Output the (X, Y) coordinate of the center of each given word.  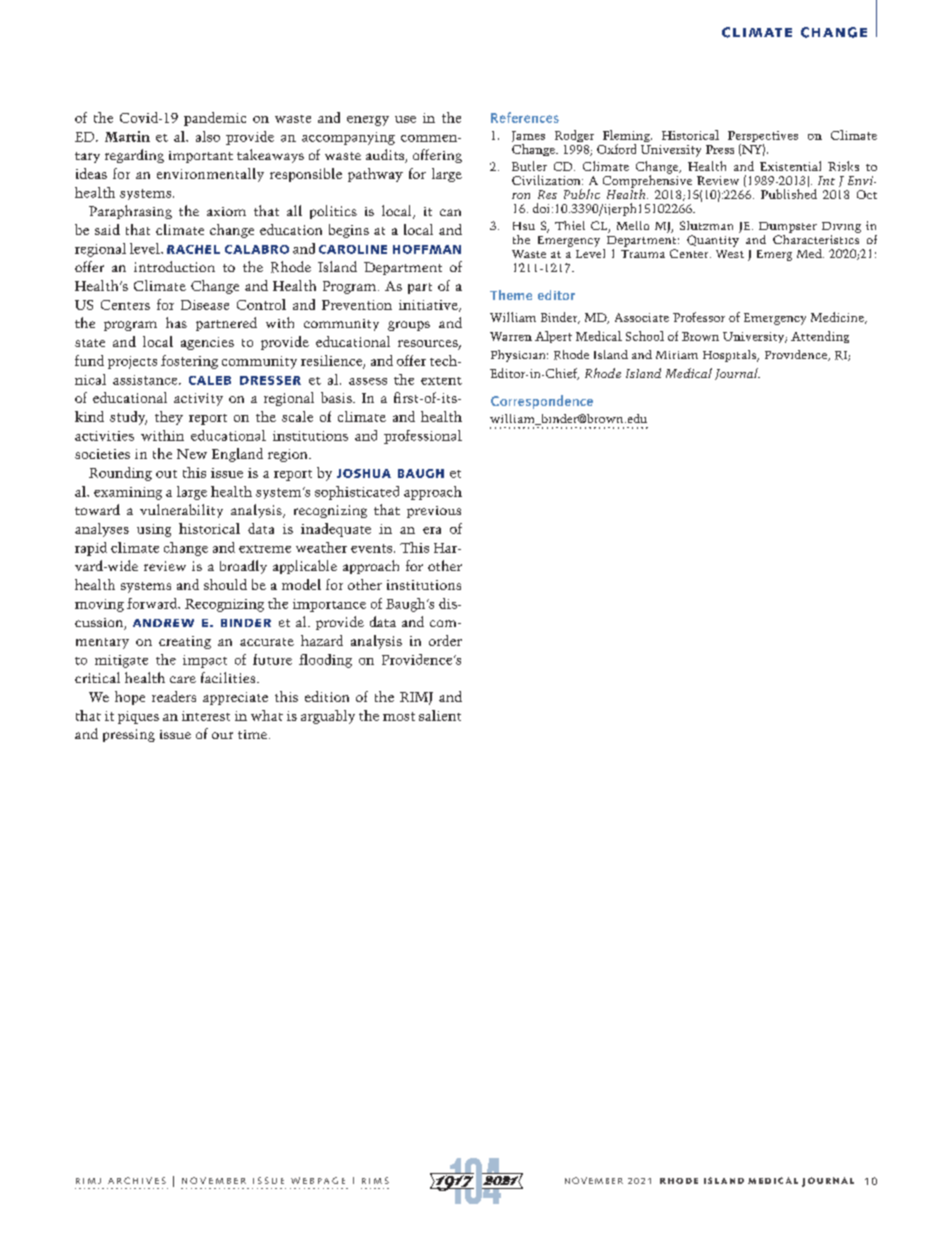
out (166, 474)
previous (434, 512)
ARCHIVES (137, 1180)
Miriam (677, 355)
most (399, 716)
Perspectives (763, 138)
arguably (328, 717)
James (528, 138)
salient (440, 715)
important (201, 157)
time (254, 734)
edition (327, 696)
